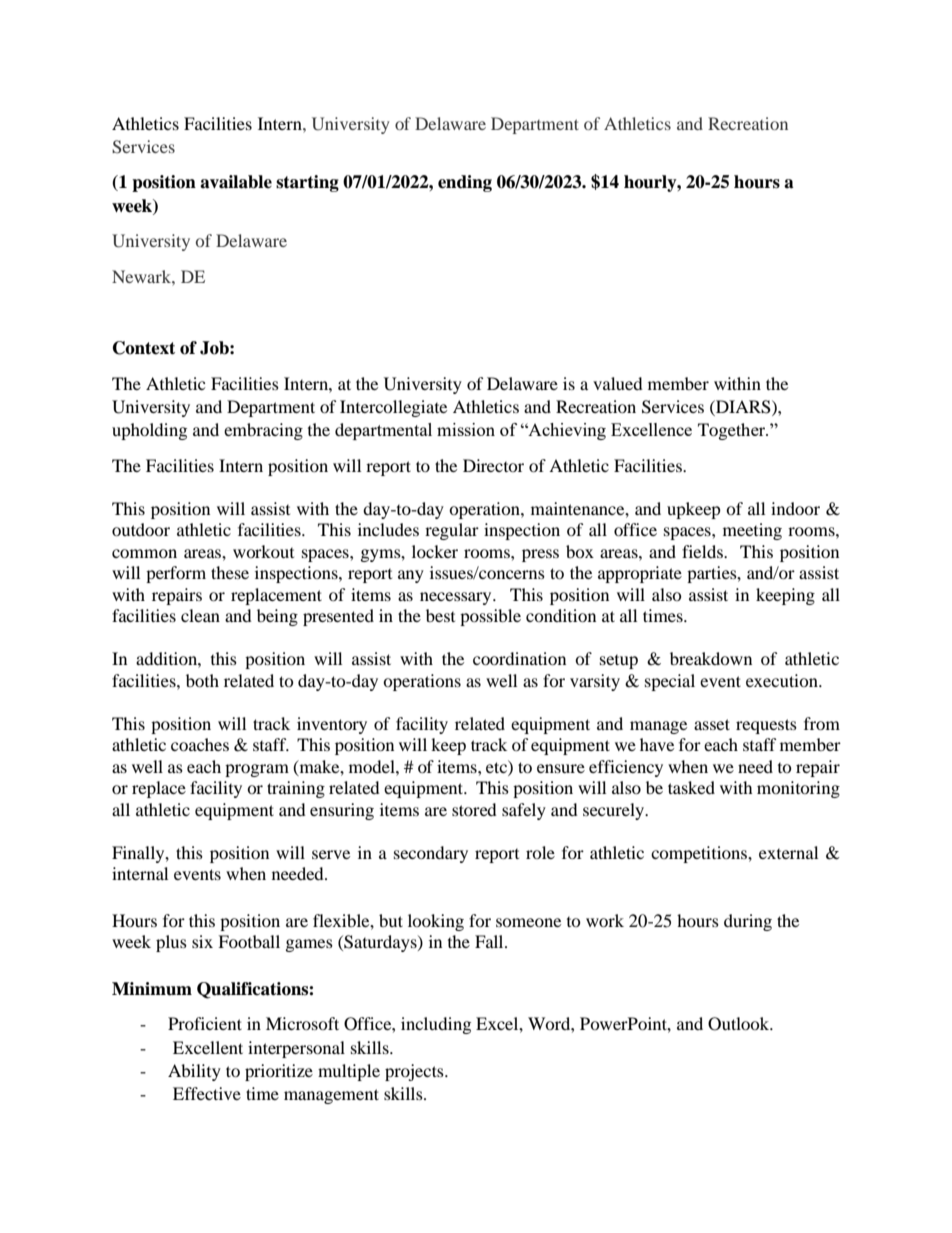 The image size is (952, 1233). I want to click on clean, so click(200, 615).
